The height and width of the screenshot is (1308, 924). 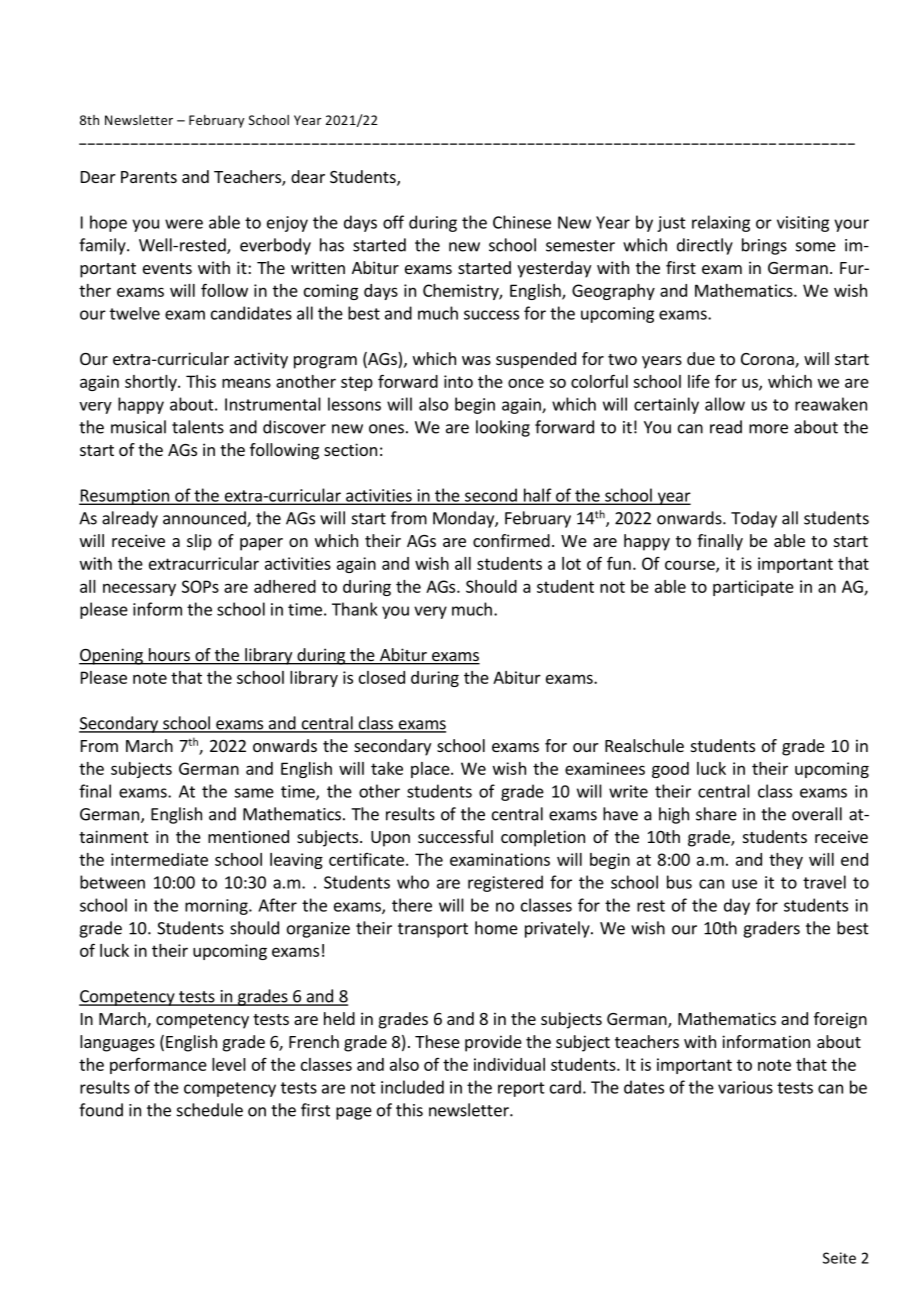 I want to click on slip, so click(x=199, y=542).
